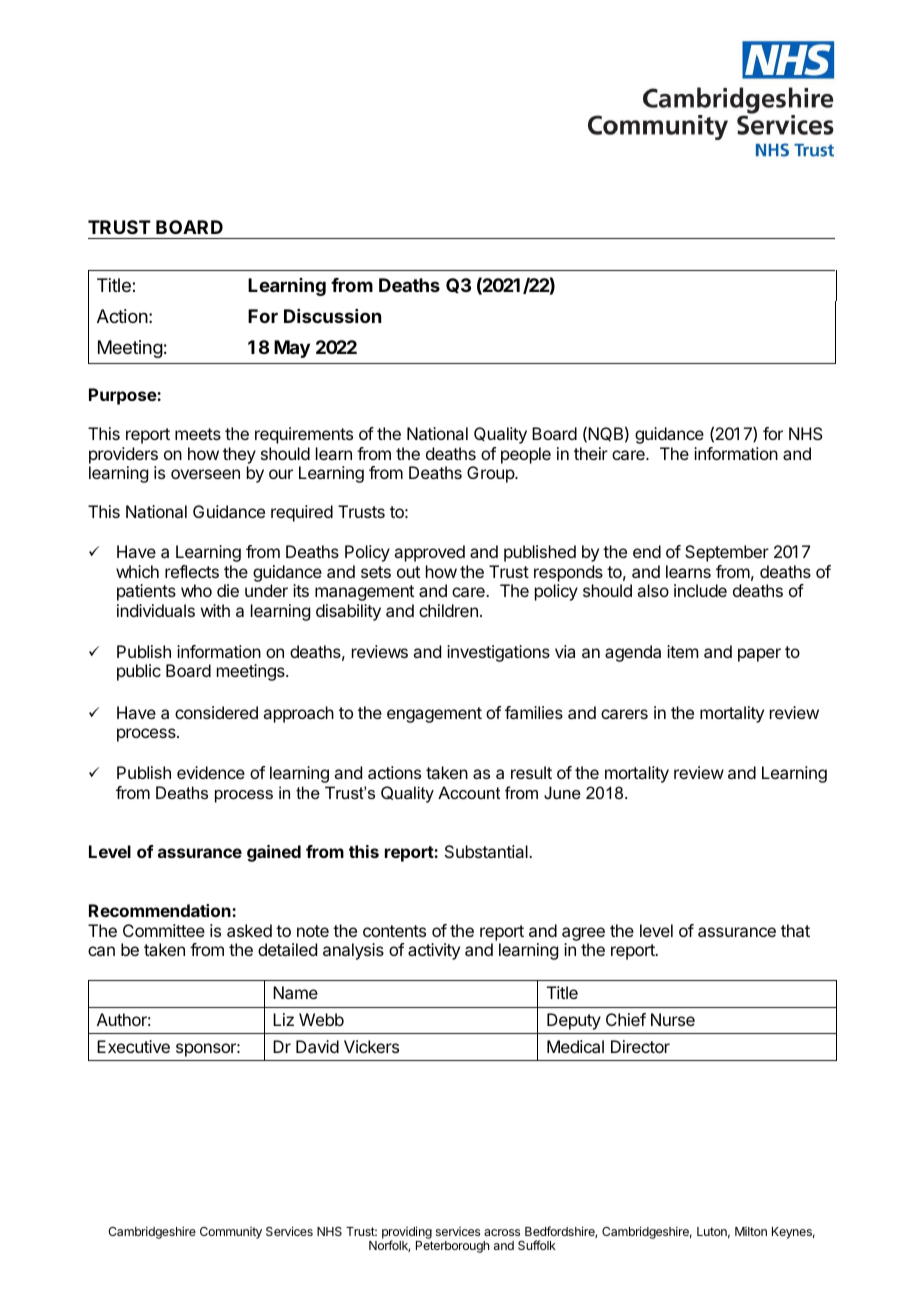 Image resolution: width=924 pixels, height=1308 pixels. I want to click on Purpose, so click(123, 396).
